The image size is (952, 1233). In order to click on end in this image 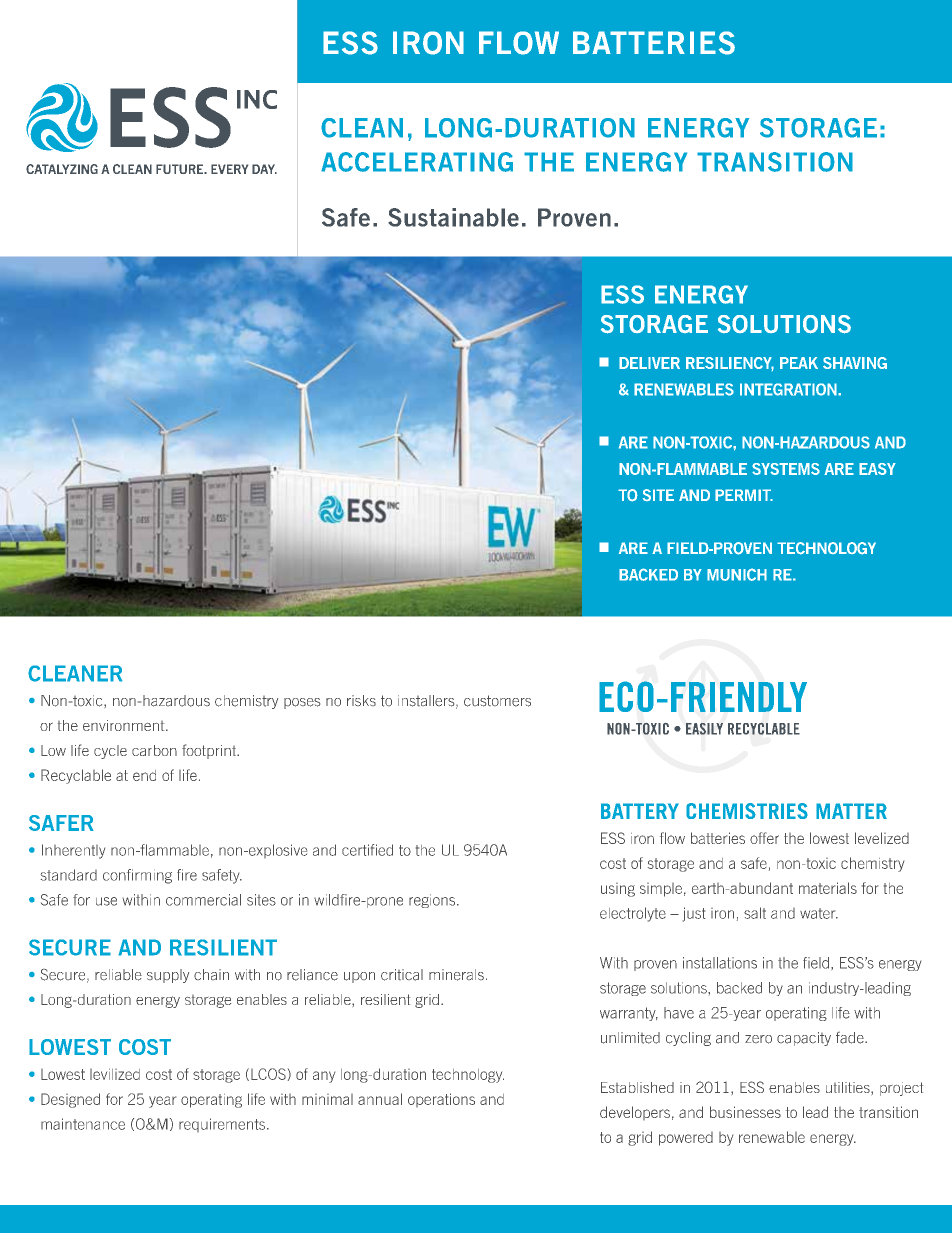, I will do `click(144, 775)`.
